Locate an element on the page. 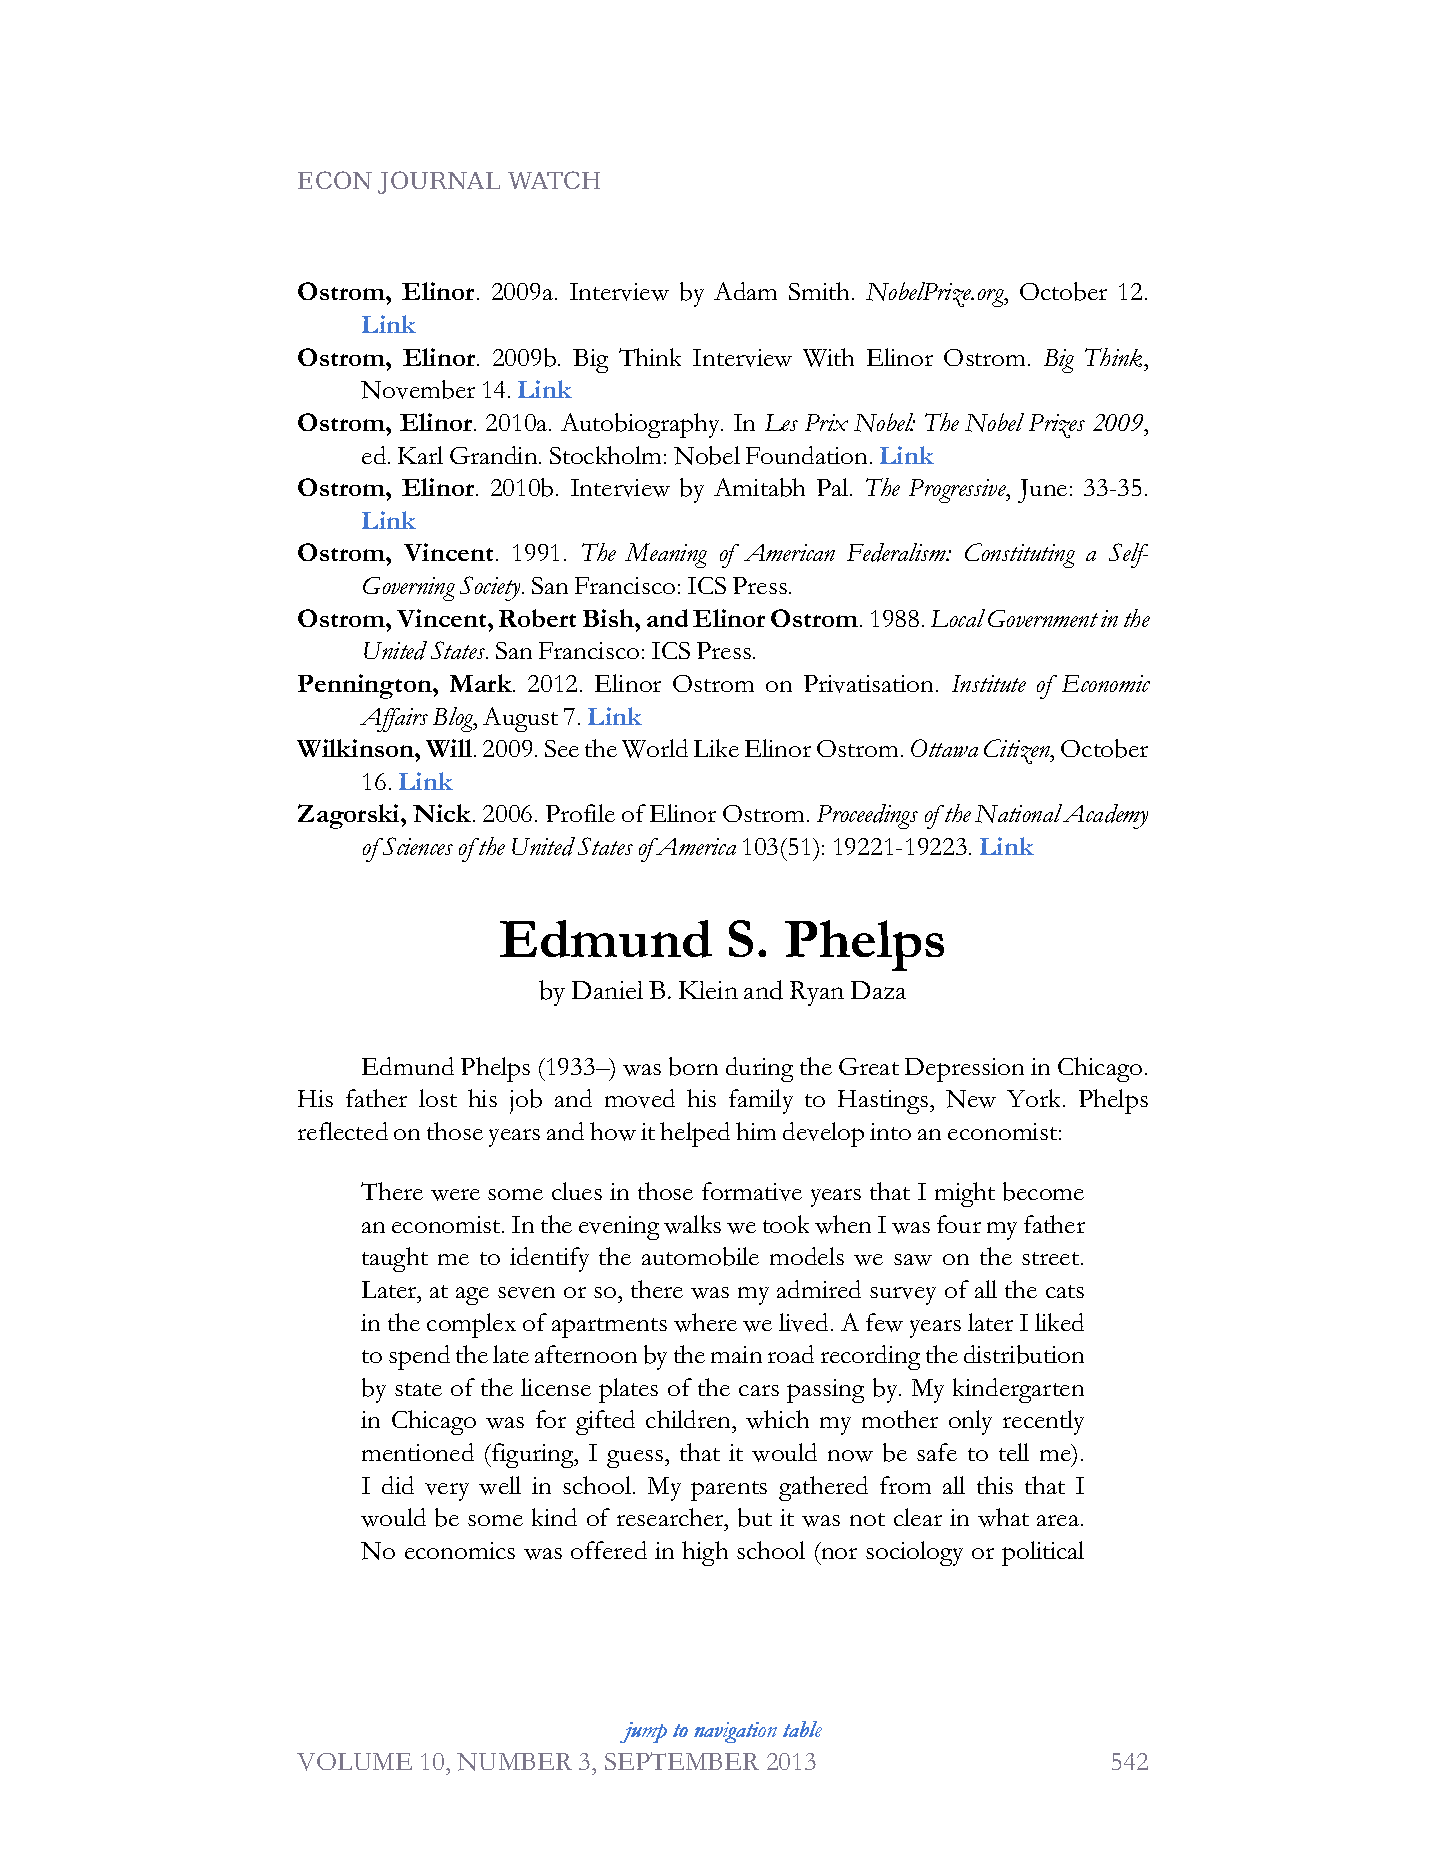  Prizes is located at coordinates (1057, 426).
